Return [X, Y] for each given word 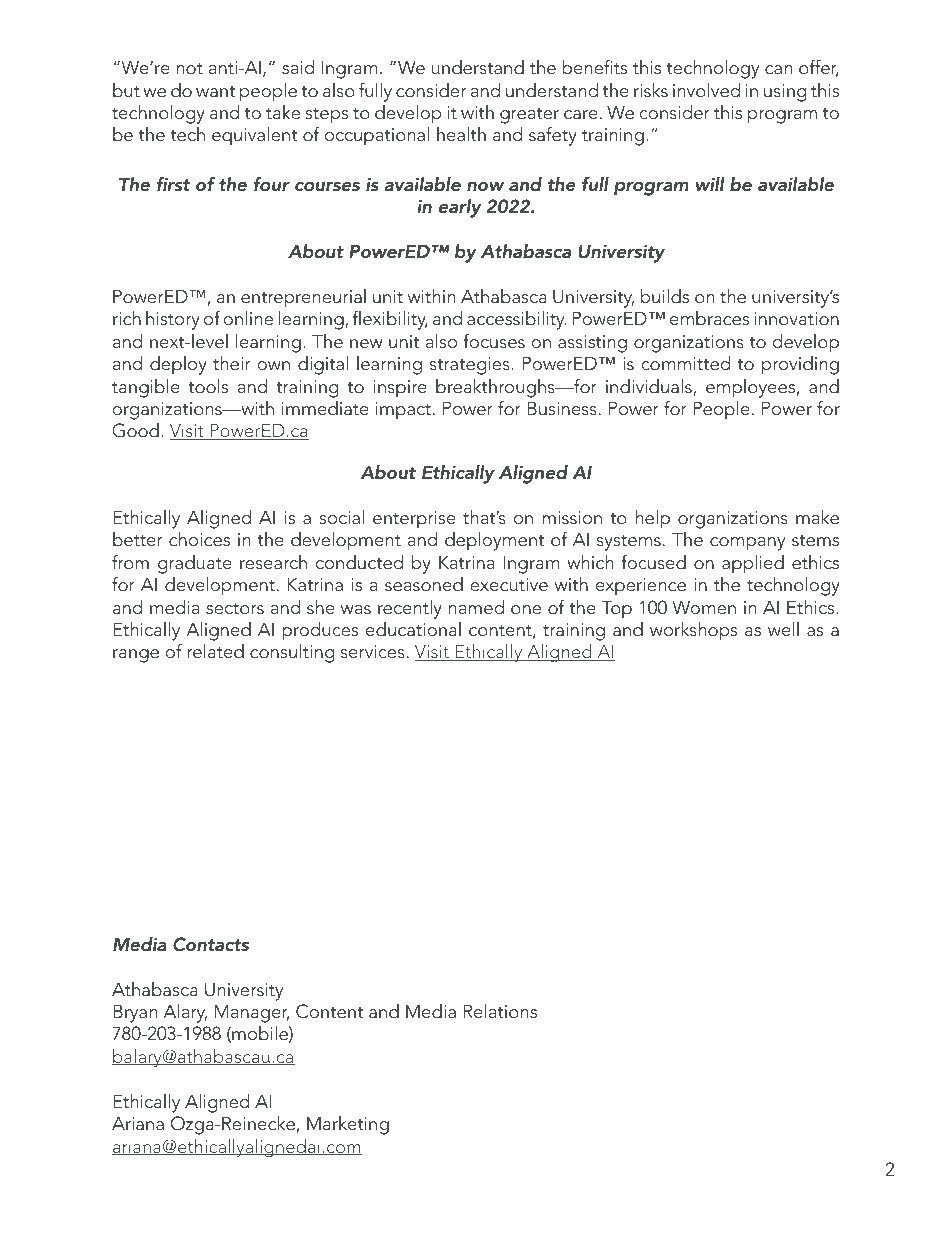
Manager [252, 1013]
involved [706, 90]
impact [403, 410]
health [461, 134]
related [215, 651]
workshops [693, 631]
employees [750, 388]
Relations [500, 1011]
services [373, 652]
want [215, 92]
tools [208, 386]
